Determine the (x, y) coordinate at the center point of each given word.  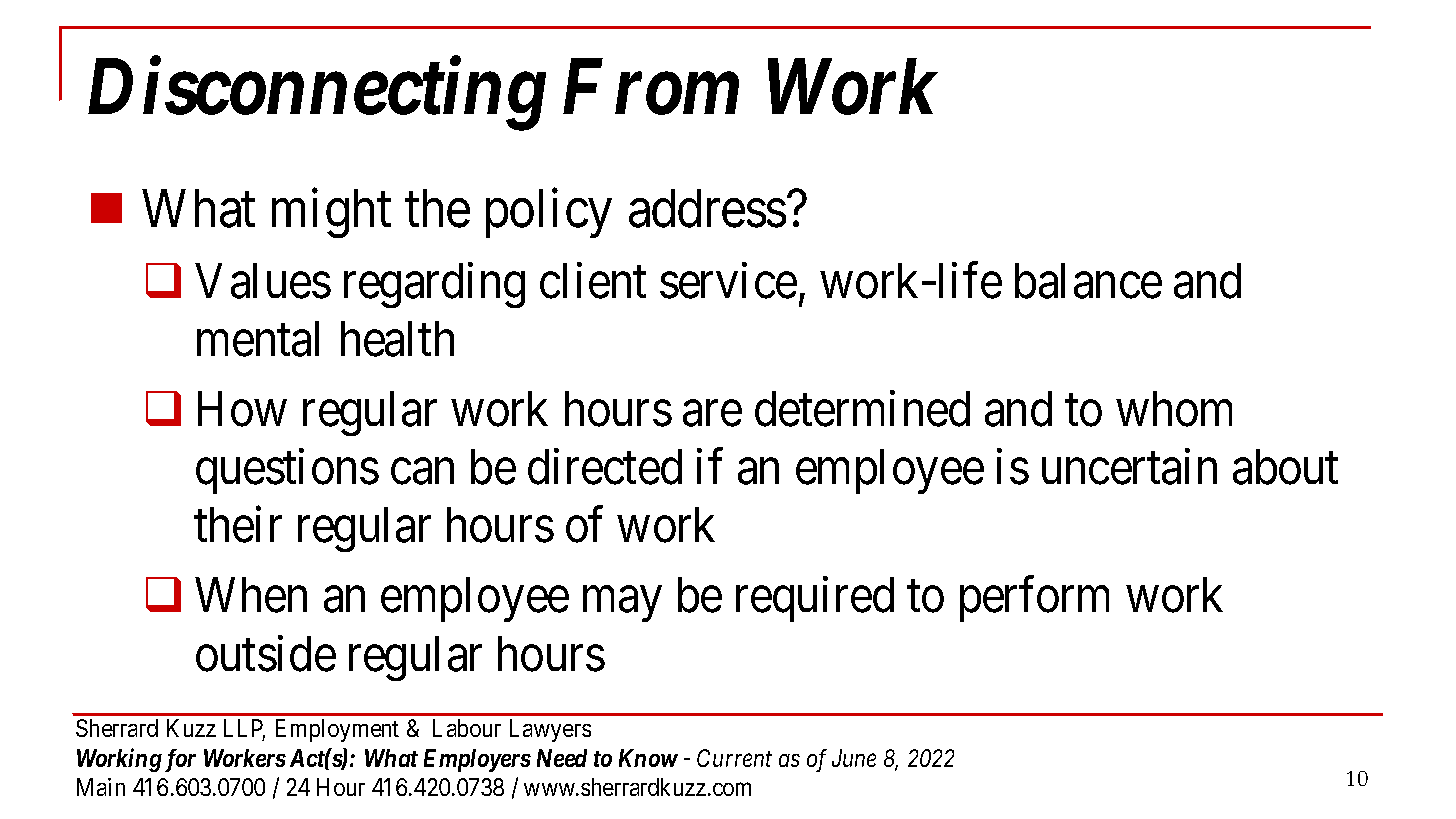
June (854, 758)
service (728, 281)
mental (258, 339)
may (622, 605)
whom (1174, 409)
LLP (244, 729)
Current (734, 758)
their (238, 525)
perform (1034, 599)
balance (1088, 281)
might (331, 213)
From (651, 88)
